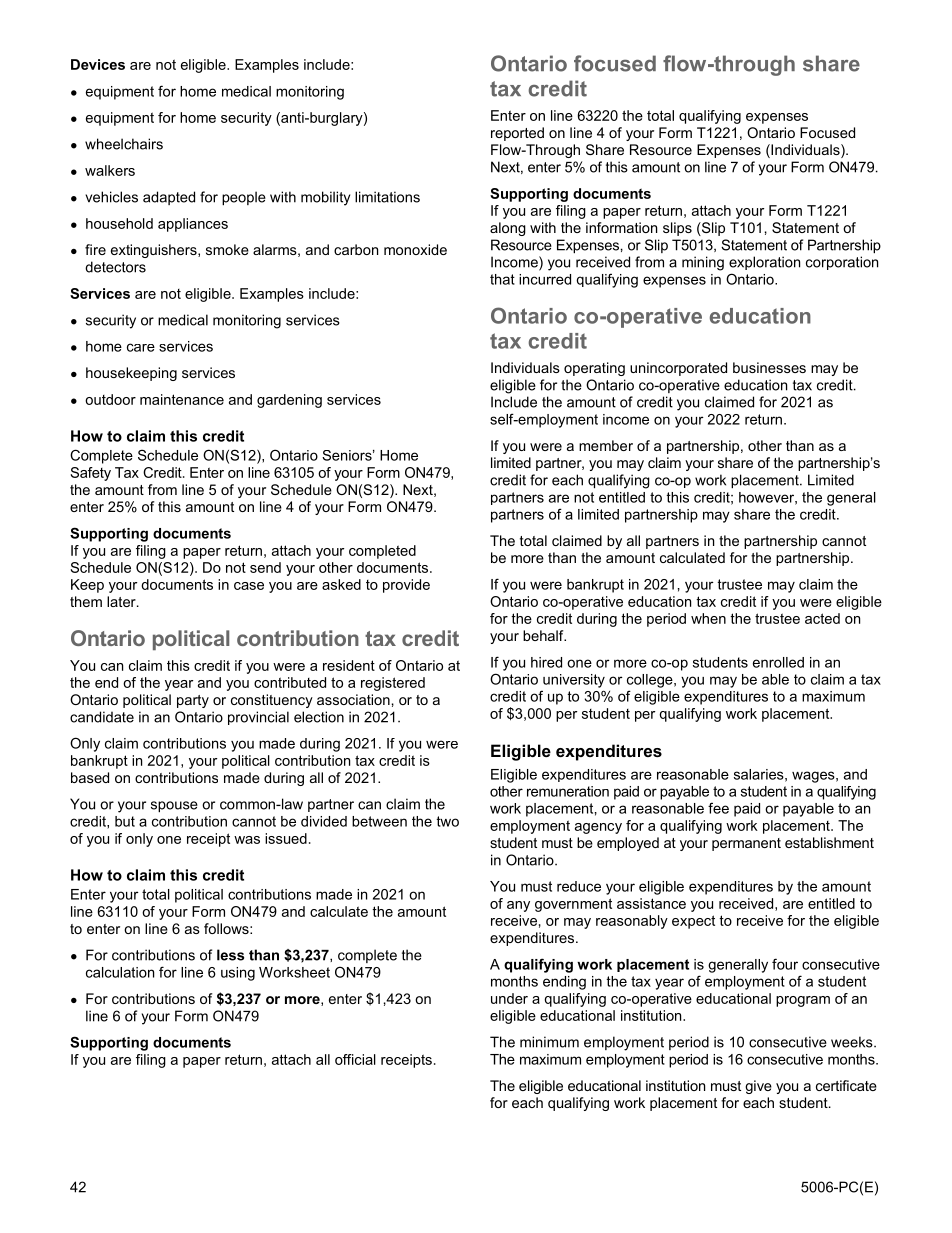 This document has height=1233, width=952. What do you see at coordinates (718, 808) in the document?
I see `fee` at bounding box center [718, 808].
